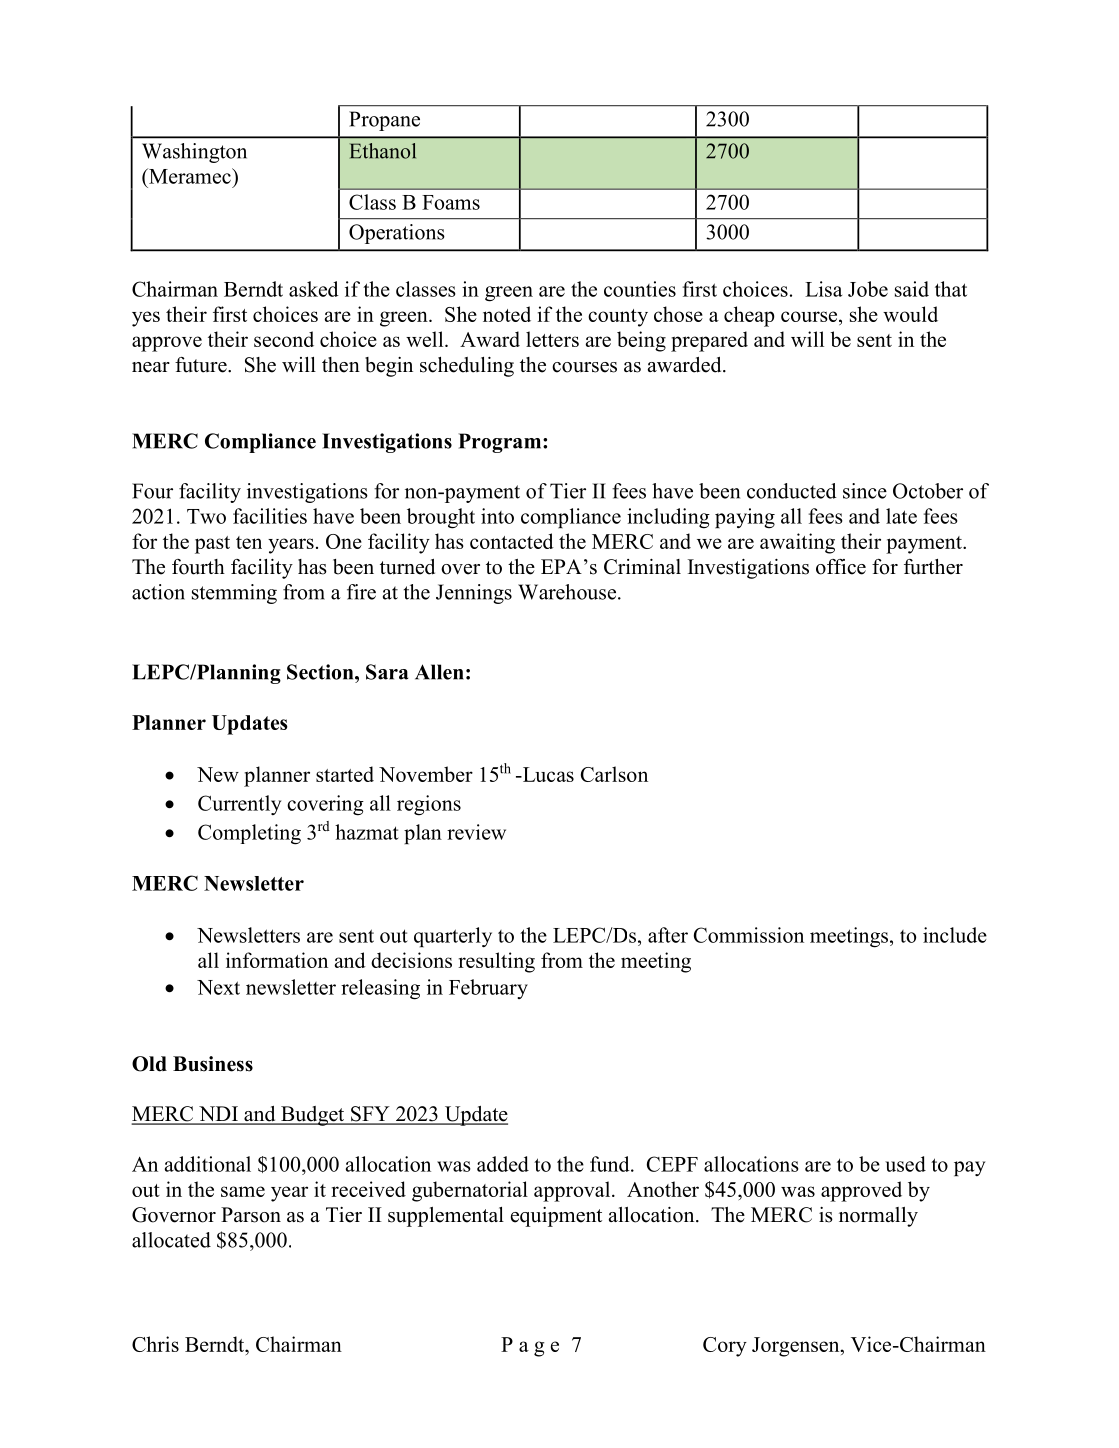 This screenshot has height=1448, width=1119. Describe the element at coordinates (841, 567) in the screenshot. I see `office` at that location.
